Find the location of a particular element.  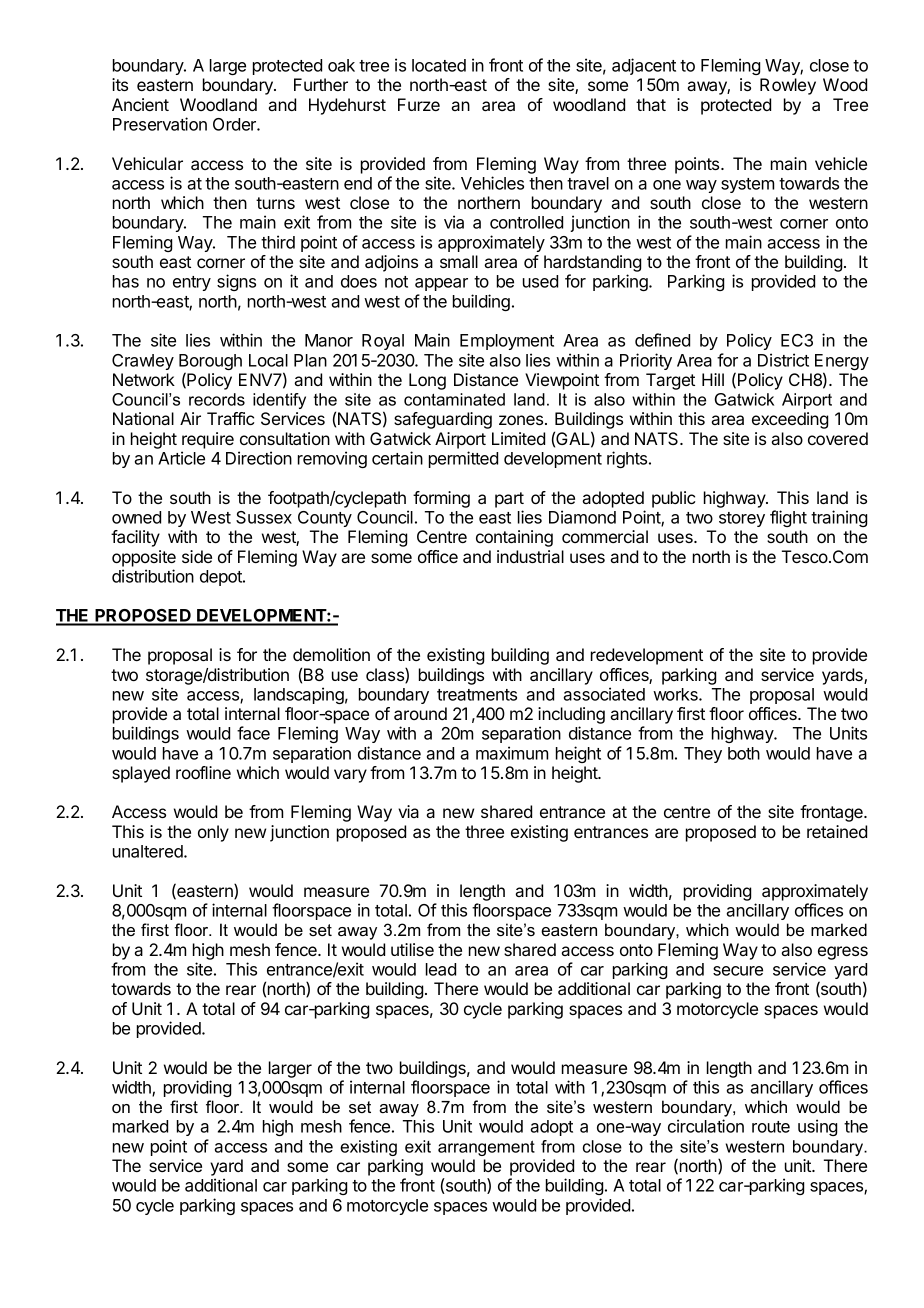

Order is located at coordinates (235, 124).
